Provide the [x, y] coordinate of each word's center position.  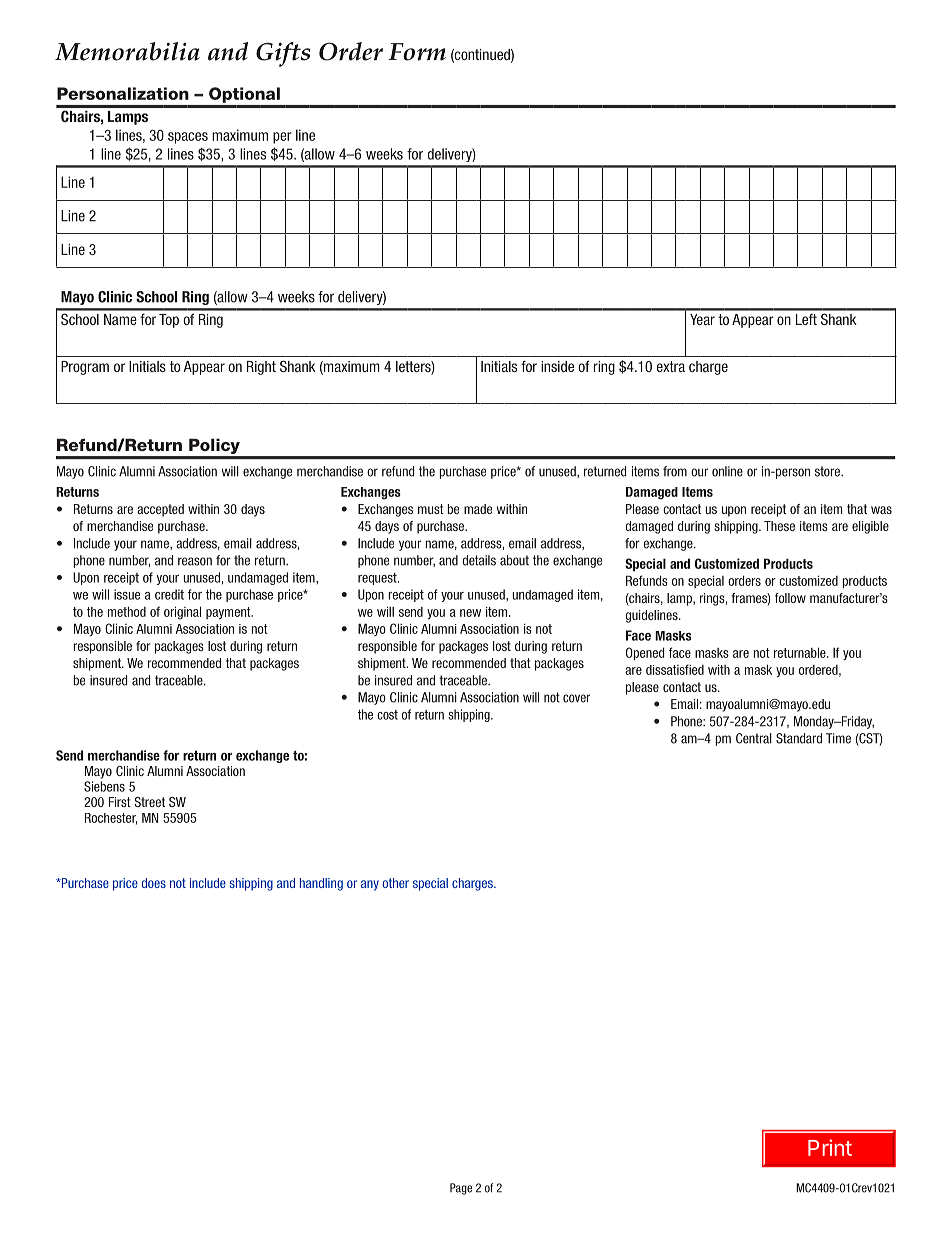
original [182, 613]
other [395, 883]
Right [261, 368]
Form [417, 52]
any [370, 885]
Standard [799, 738]
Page [461, 1189]
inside [557, 366]
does [154, 883]
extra [671, 366]
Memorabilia [127, 51]
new [470, 613]
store [828, 471]
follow [790, 598]
